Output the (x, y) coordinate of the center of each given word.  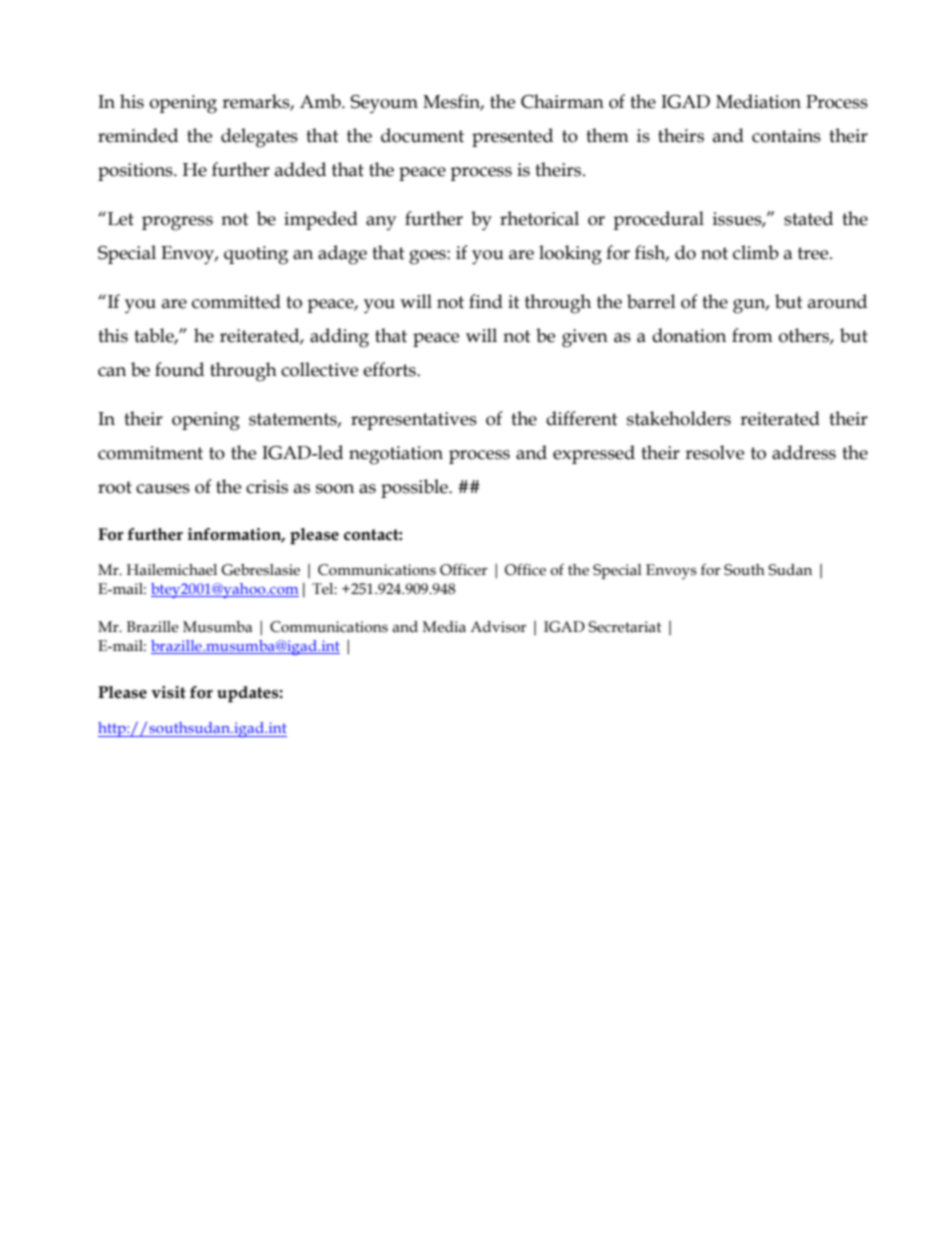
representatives (414, 421)
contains (786, 136)
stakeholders (679, 418)
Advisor (498, 627)
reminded (138, 135)
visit (168, 692)
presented (512, 137)
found (179, 369)
